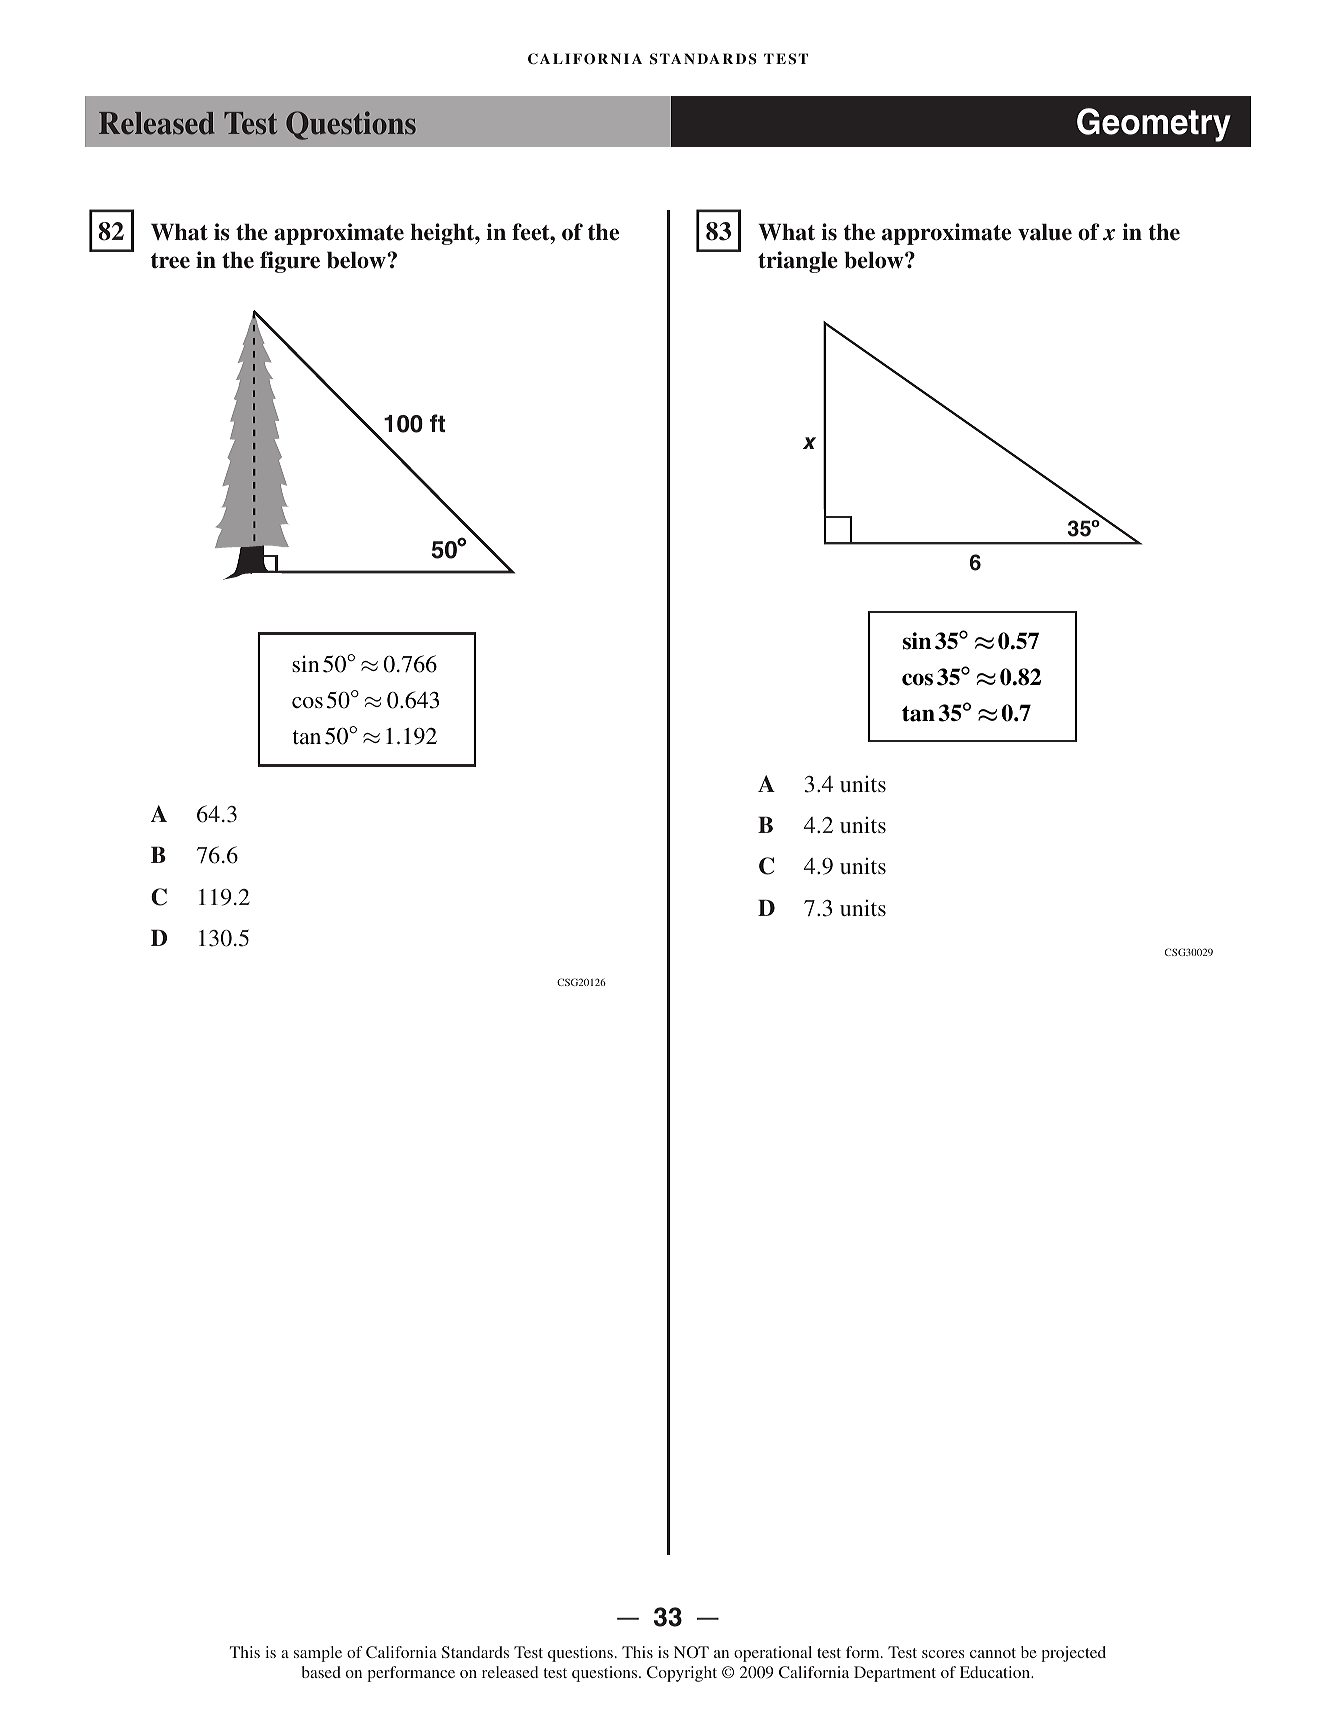 The width and height of the image is (1336, 1729). What do you see at coordinates (170, 261) in the image?
I see `tree` at bounding box center [170, 261].
